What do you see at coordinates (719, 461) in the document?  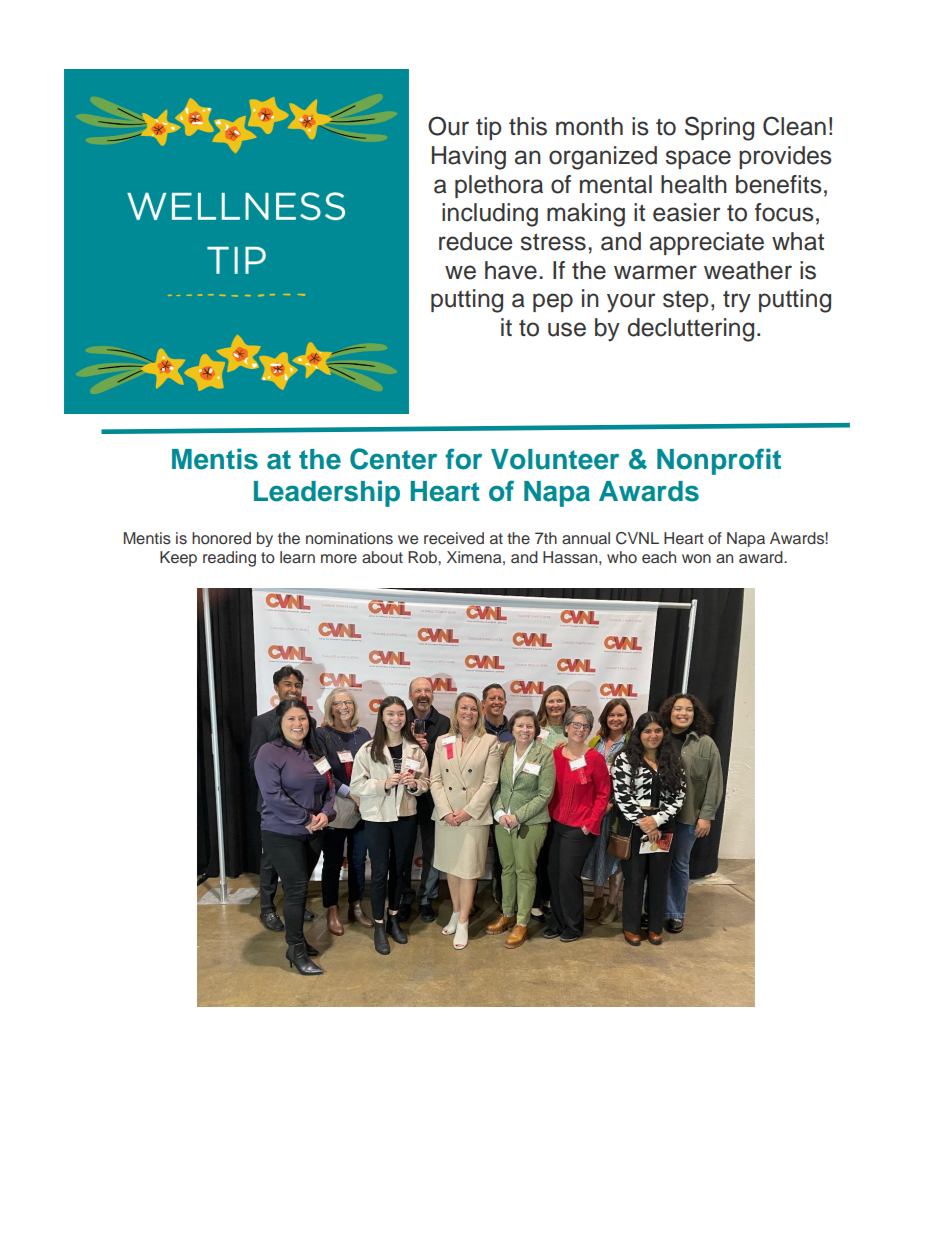 I see `Nonprofit` at bounding box center [719, 461].
